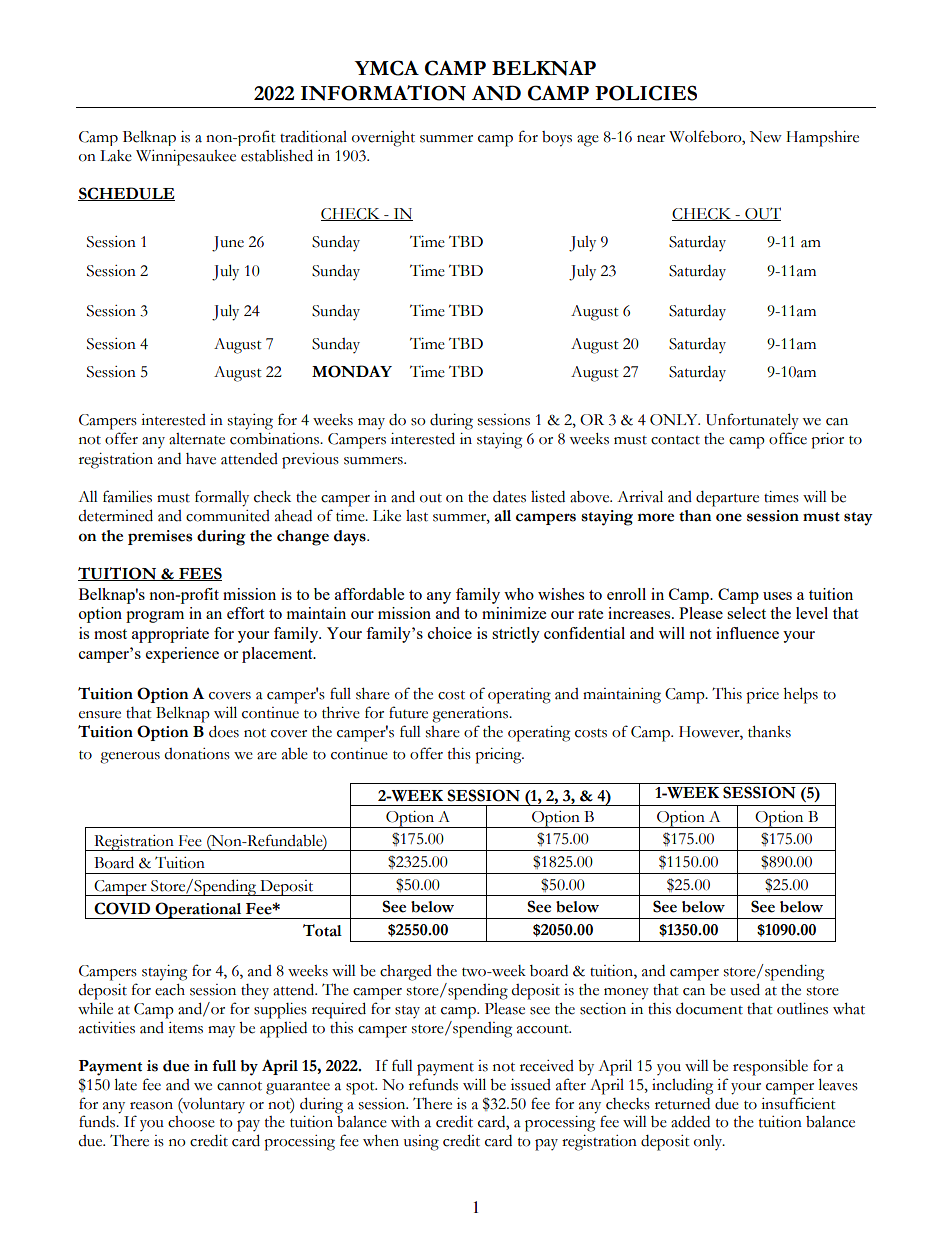 Image resolution: width=952 pixels, height=1233 pixels. What do you see at coordinates (762, 696) in the screenshot?
I see `price` at bounding box center [762, 696].
